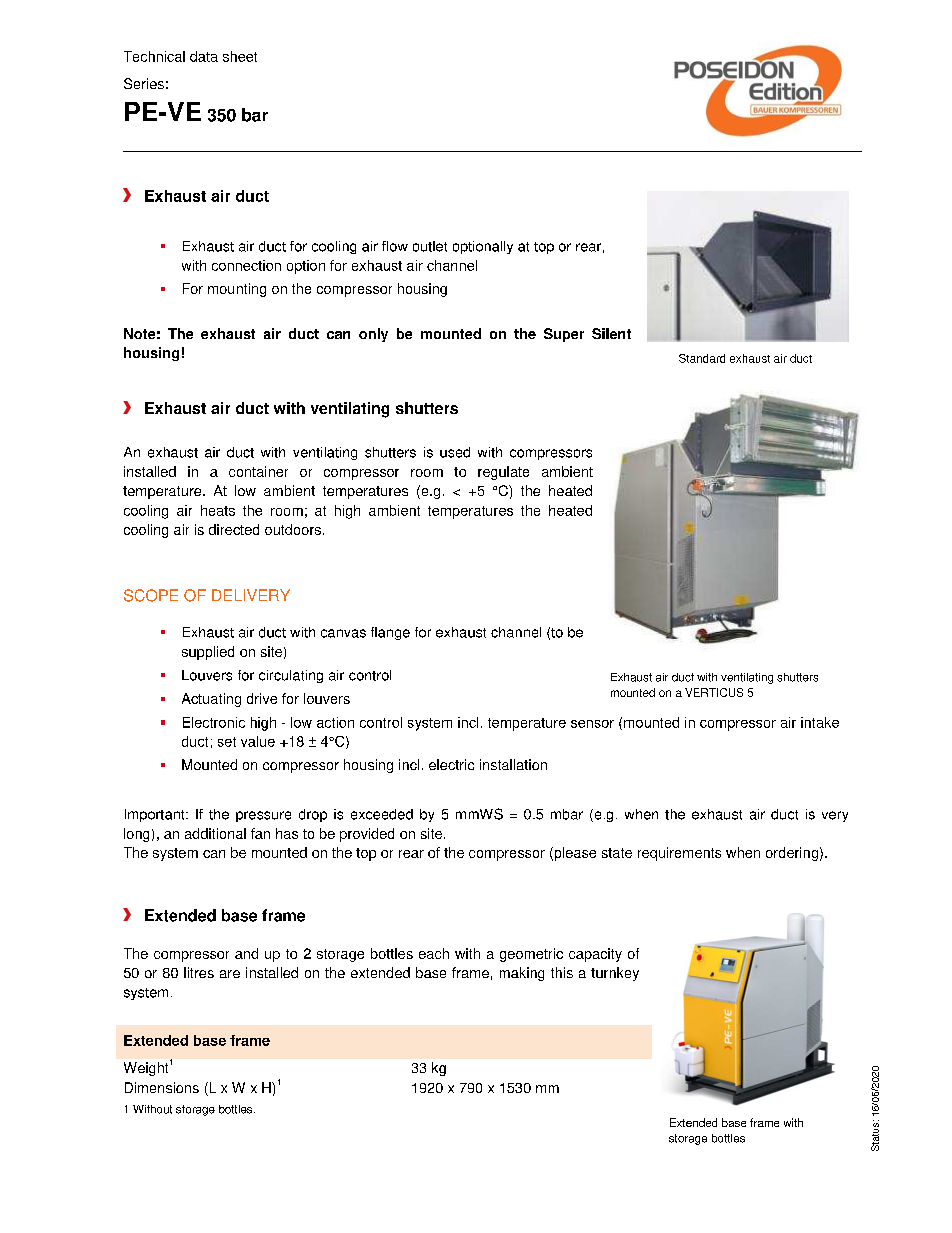 This screenshot has width=952, height=1233. What do you see at coordinates (451, 764) in the screenshot?
I see `electric` at bounding box center [451, 764].
